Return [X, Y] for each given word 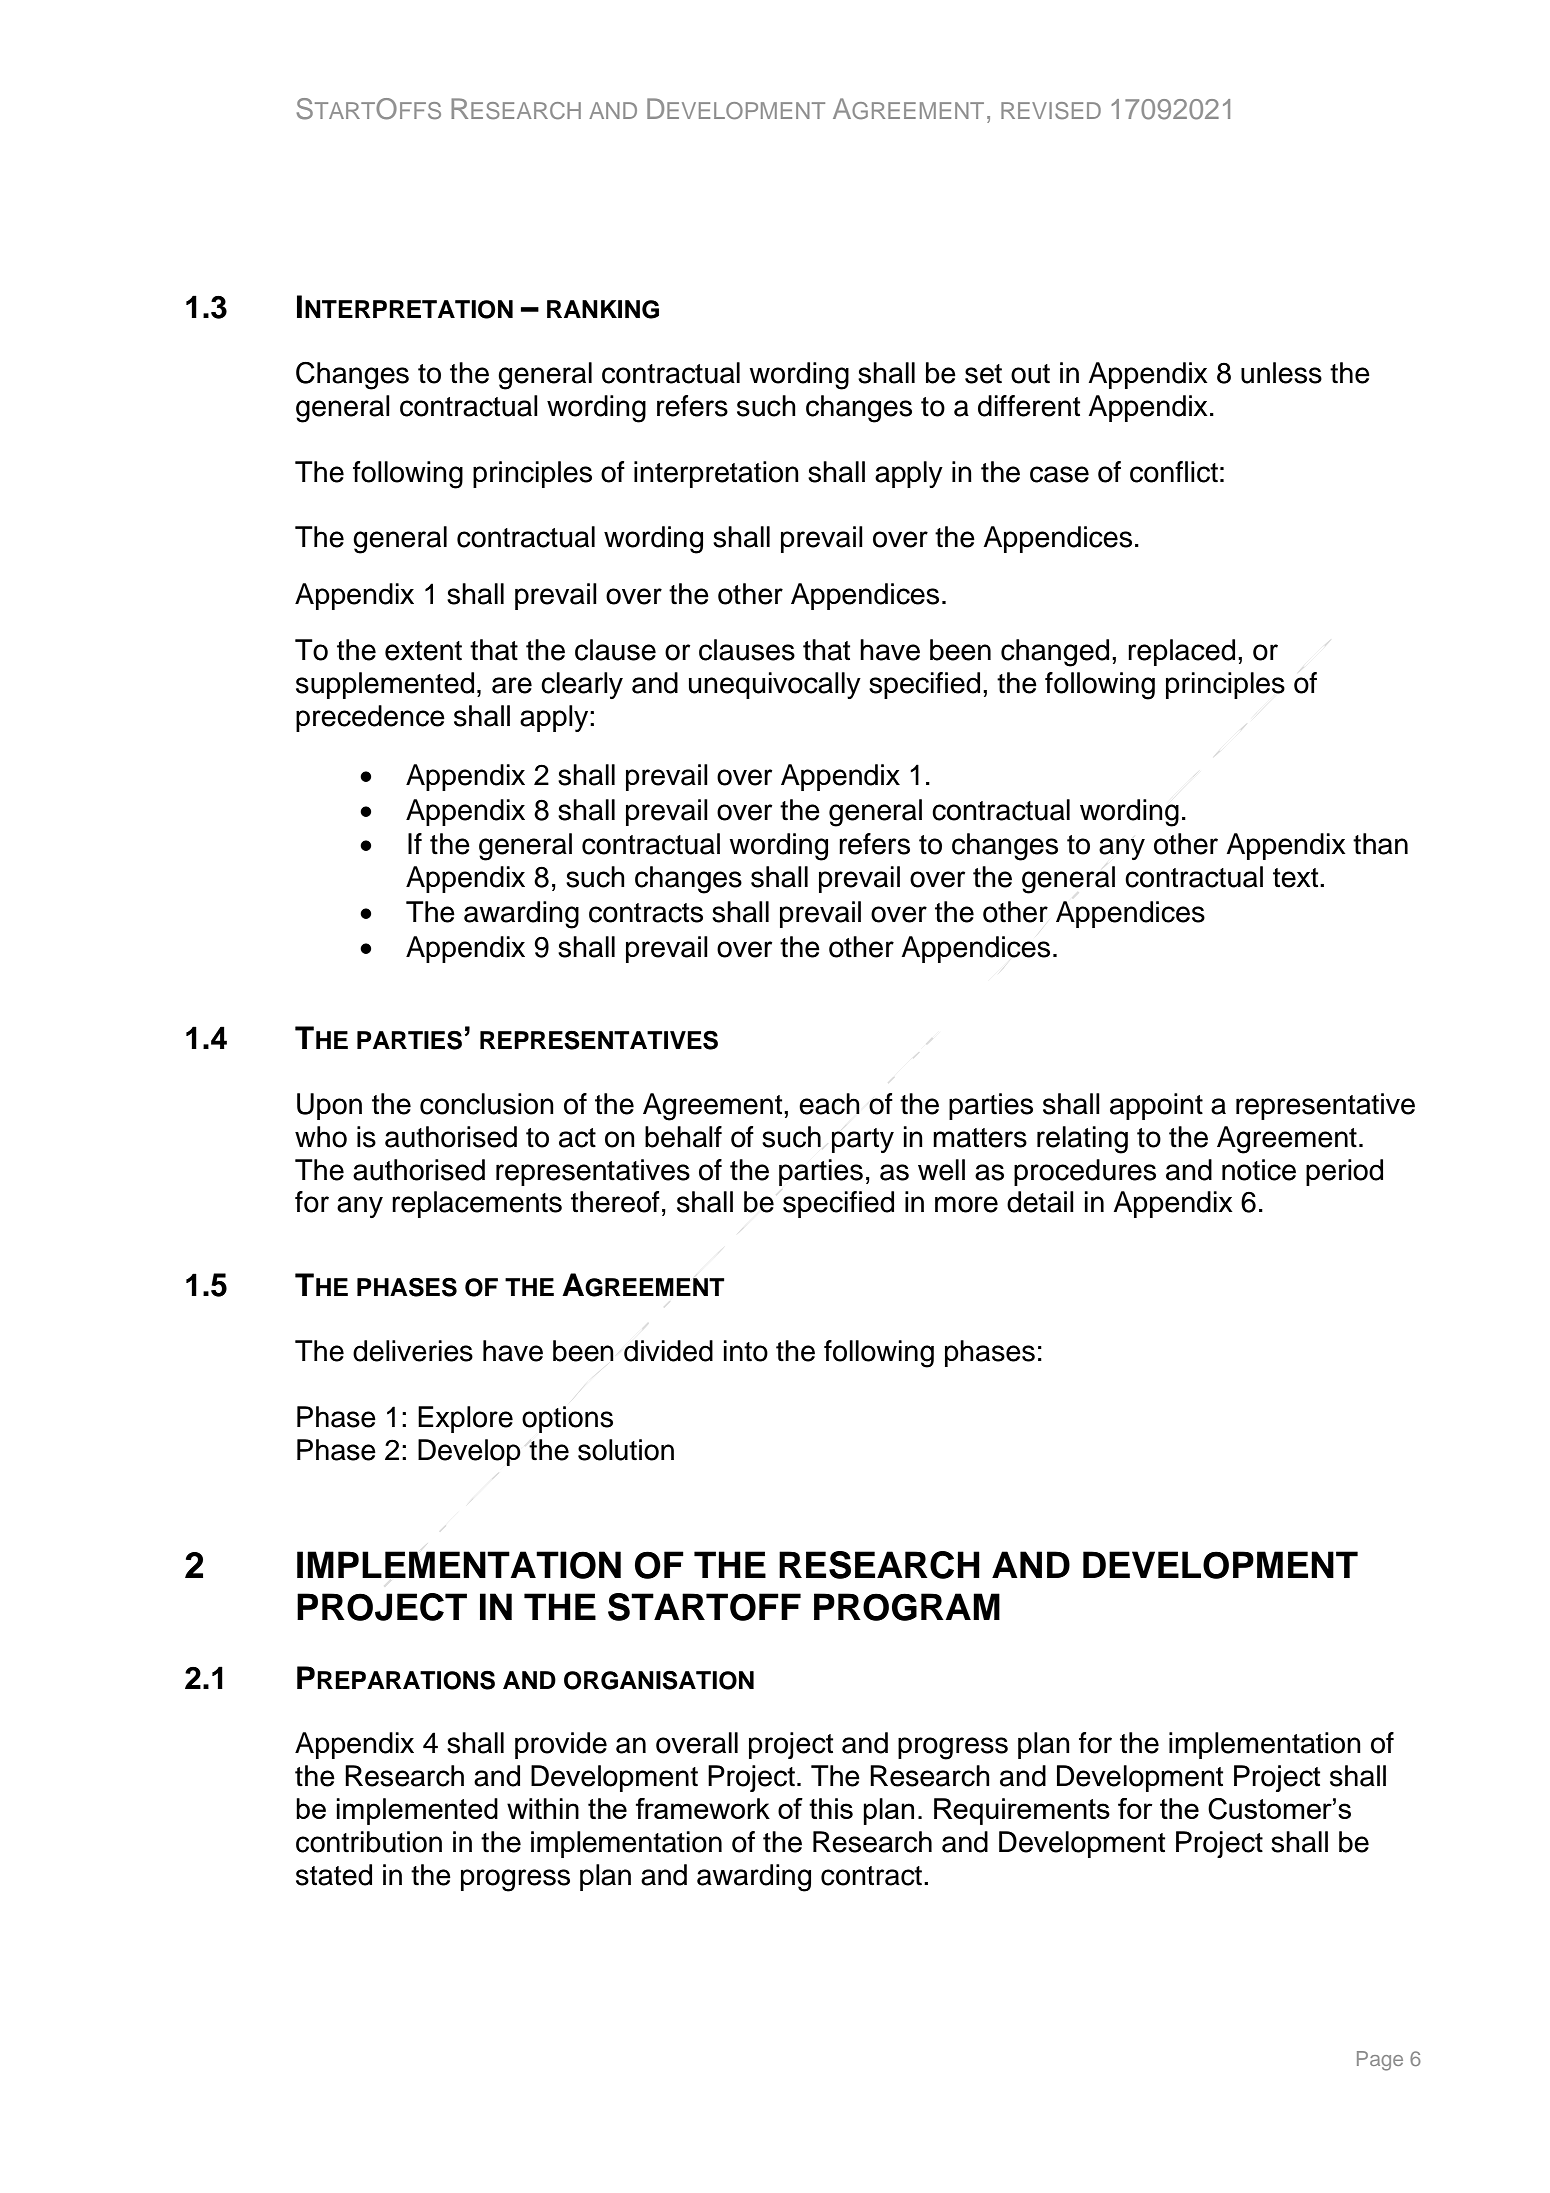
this [831, 1808]
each [829, 1104]
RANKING [603, 309]
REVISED [1051, 110]
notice [1259, 1170]
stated [334, 1875]
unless [1281, 373]
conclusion [487, 1104]
